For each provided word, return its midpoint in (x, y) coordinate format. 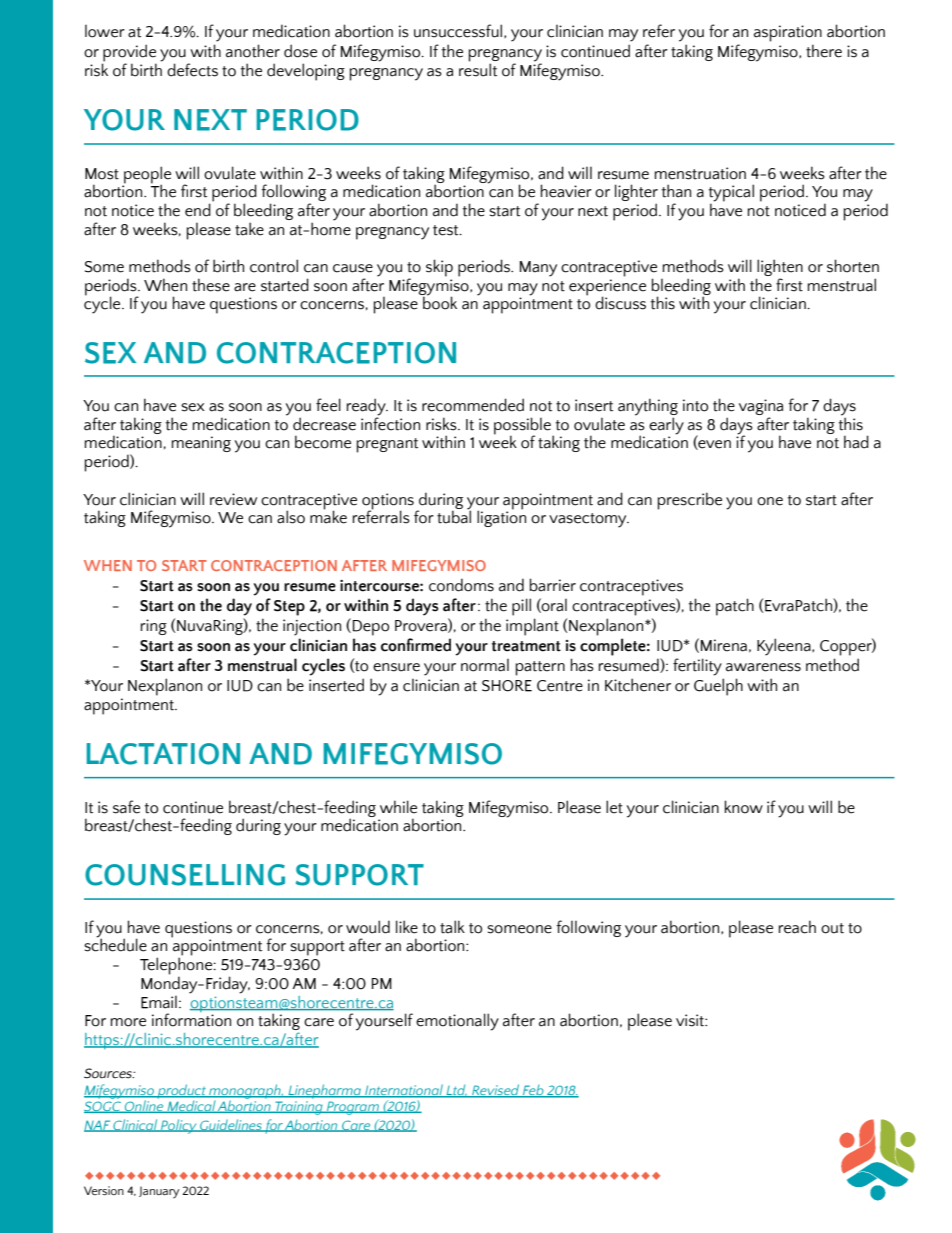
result (478, 70)
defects (192, 70)
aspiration (788, 33)
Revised (496, 1090)
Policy (179, 1126)
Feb (533, 1091)
